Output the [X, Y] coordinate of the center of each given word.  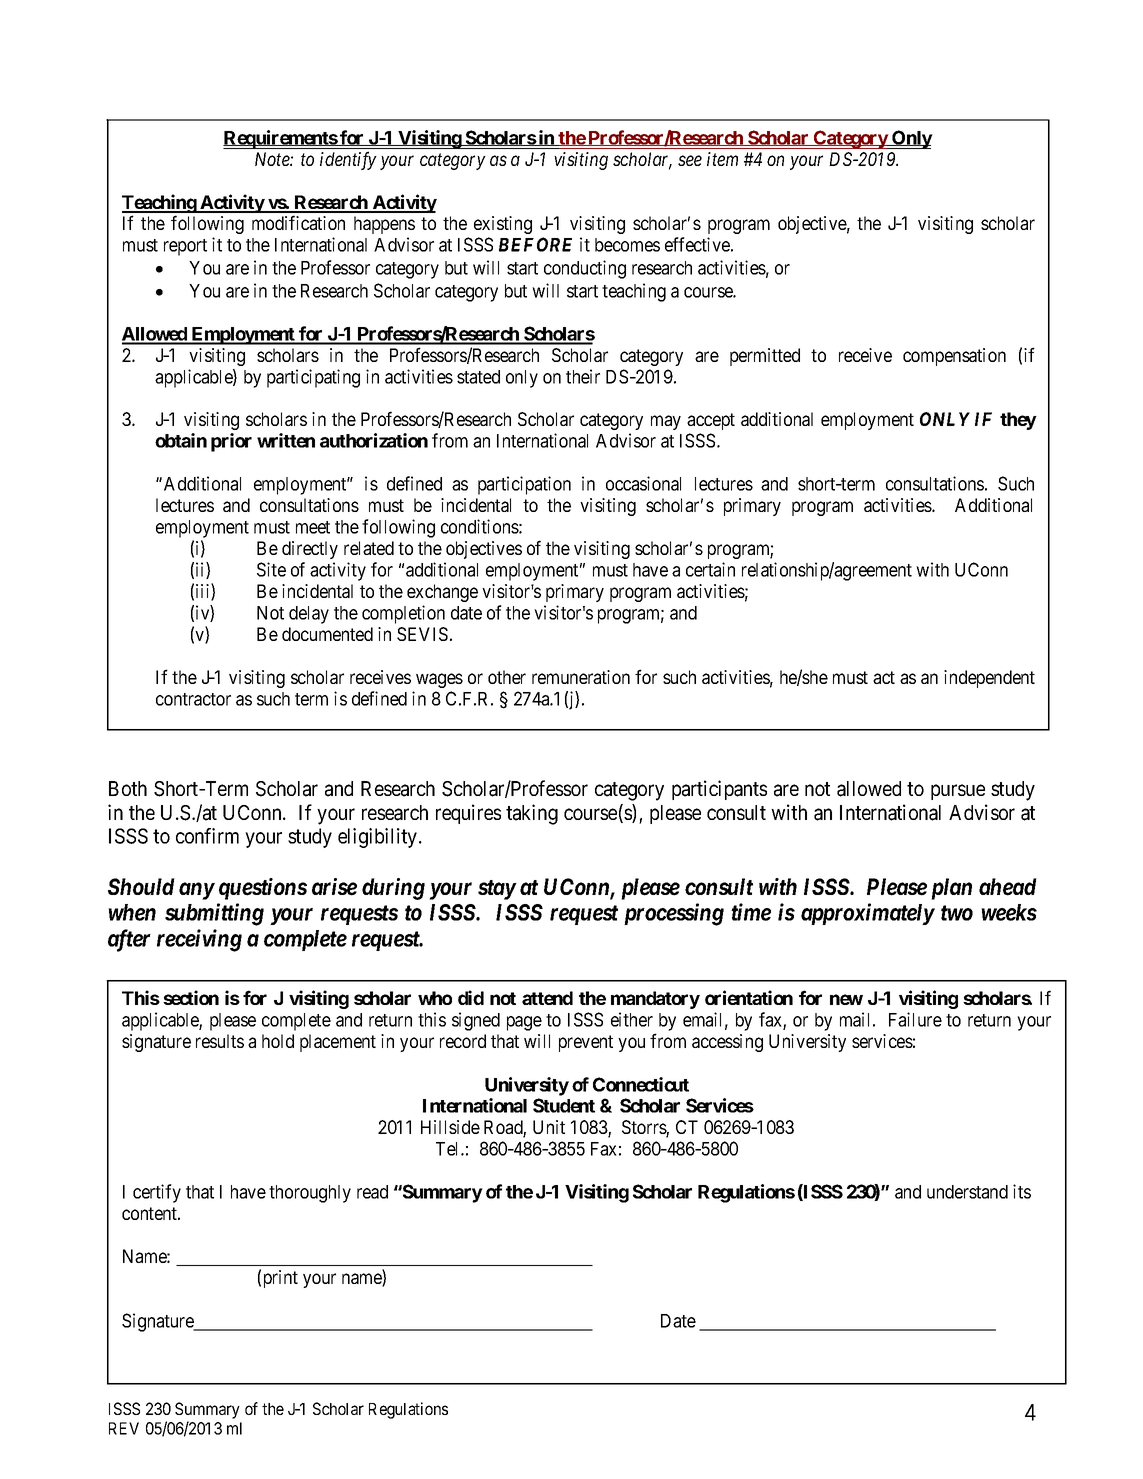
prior [231, 442]
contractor [193, 699]
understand [967, 1192]
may [666, 422]
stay [497, 890]
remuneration [581, 677]
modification [298, 222]
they [1018, 421]
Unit [549, 1127]
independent [989, 679]
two [957, 913]
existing [503, 225]
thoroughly [310, 1194]
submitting [214, 914]
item [722, 159]
